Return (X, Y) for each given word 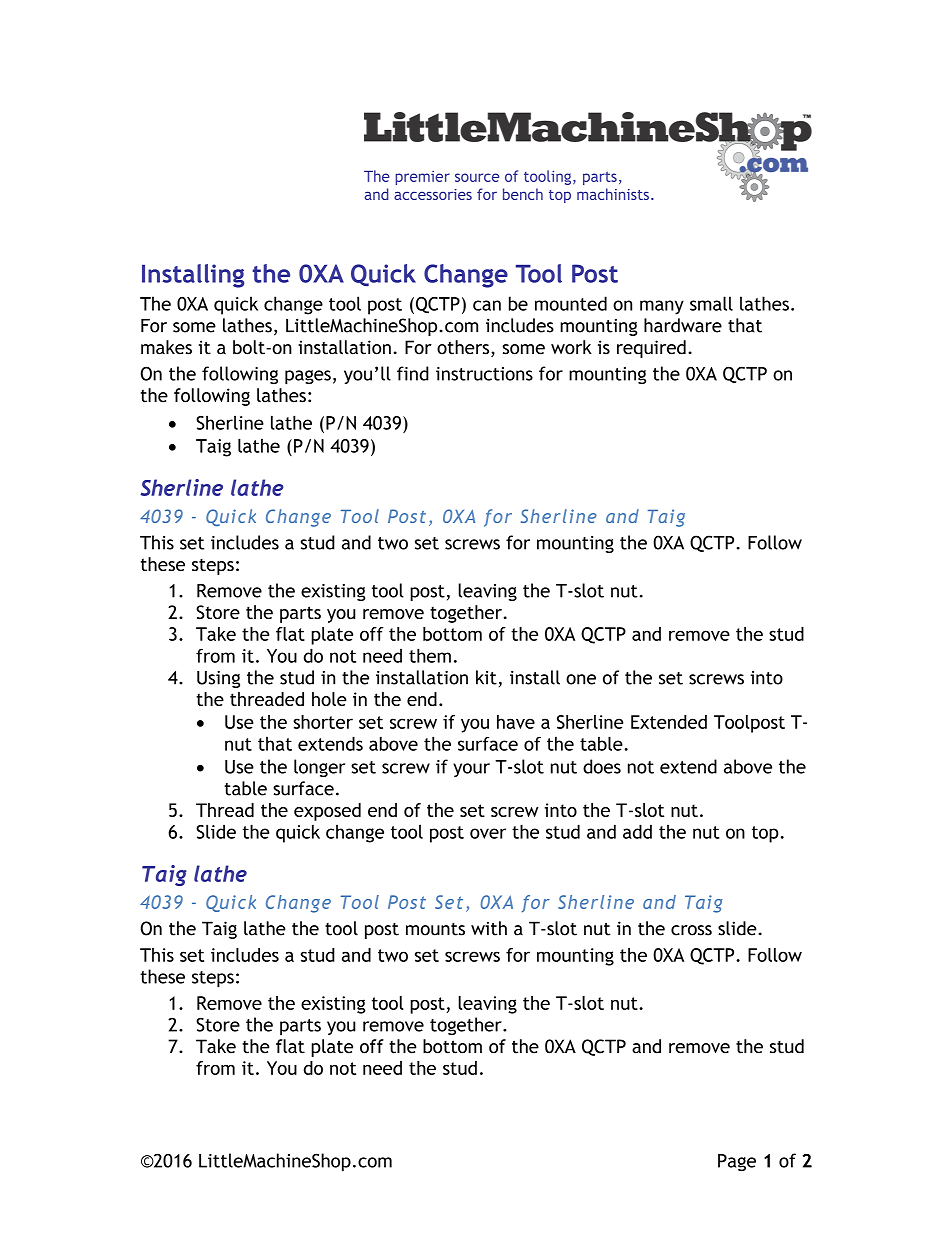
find (413, 373)
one (581, 679)
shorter (323, 722)
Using (218, 679)
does (602, 766)
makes (166, 347)
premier (422, 178)
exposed (327, 812)
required (651, 349)
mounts (435, 929)
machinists (613, 194)
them (430, 655)
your (471, 770)
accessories (433, 194)
